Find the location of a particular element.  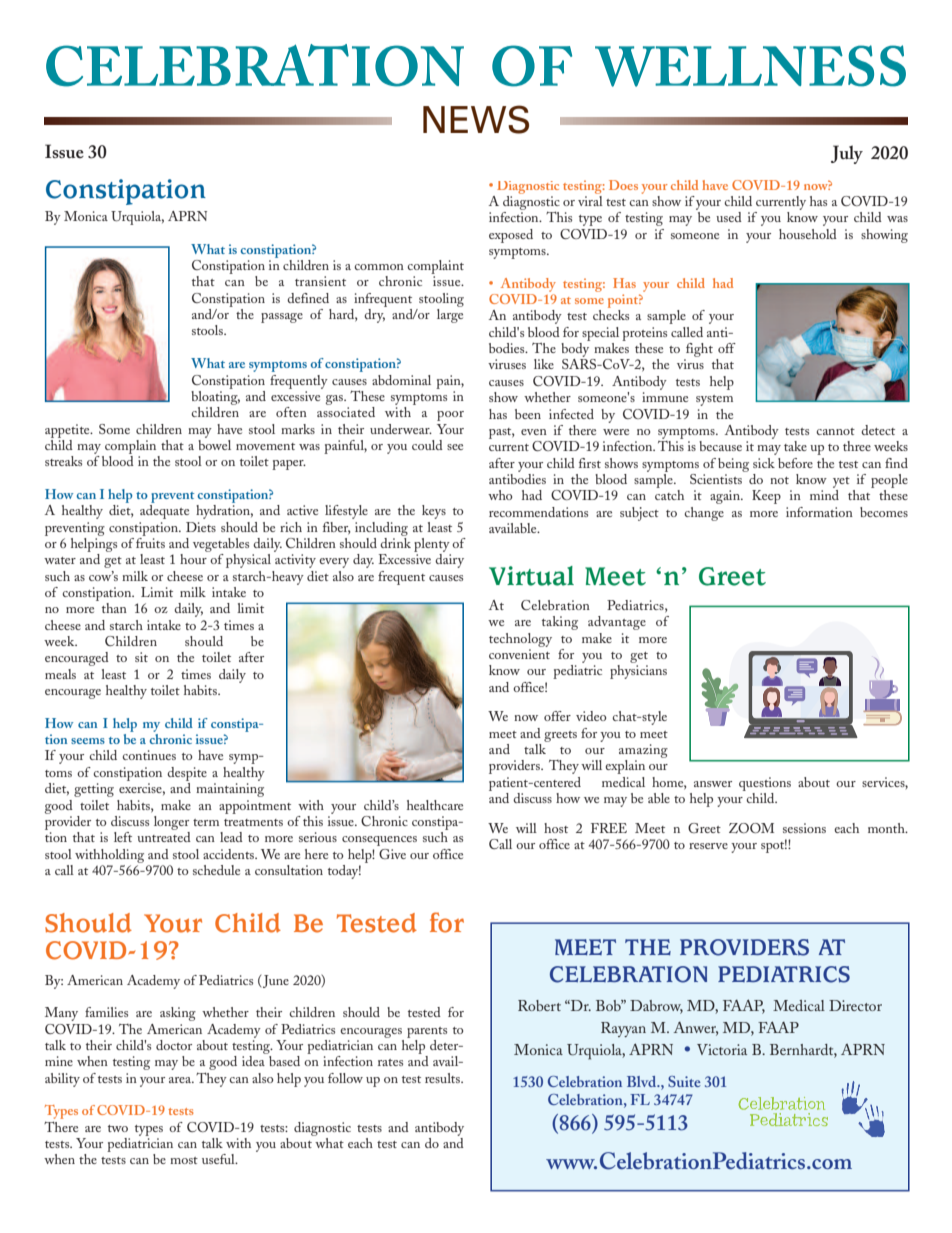

sessions is located at coordinates (804, 828).
